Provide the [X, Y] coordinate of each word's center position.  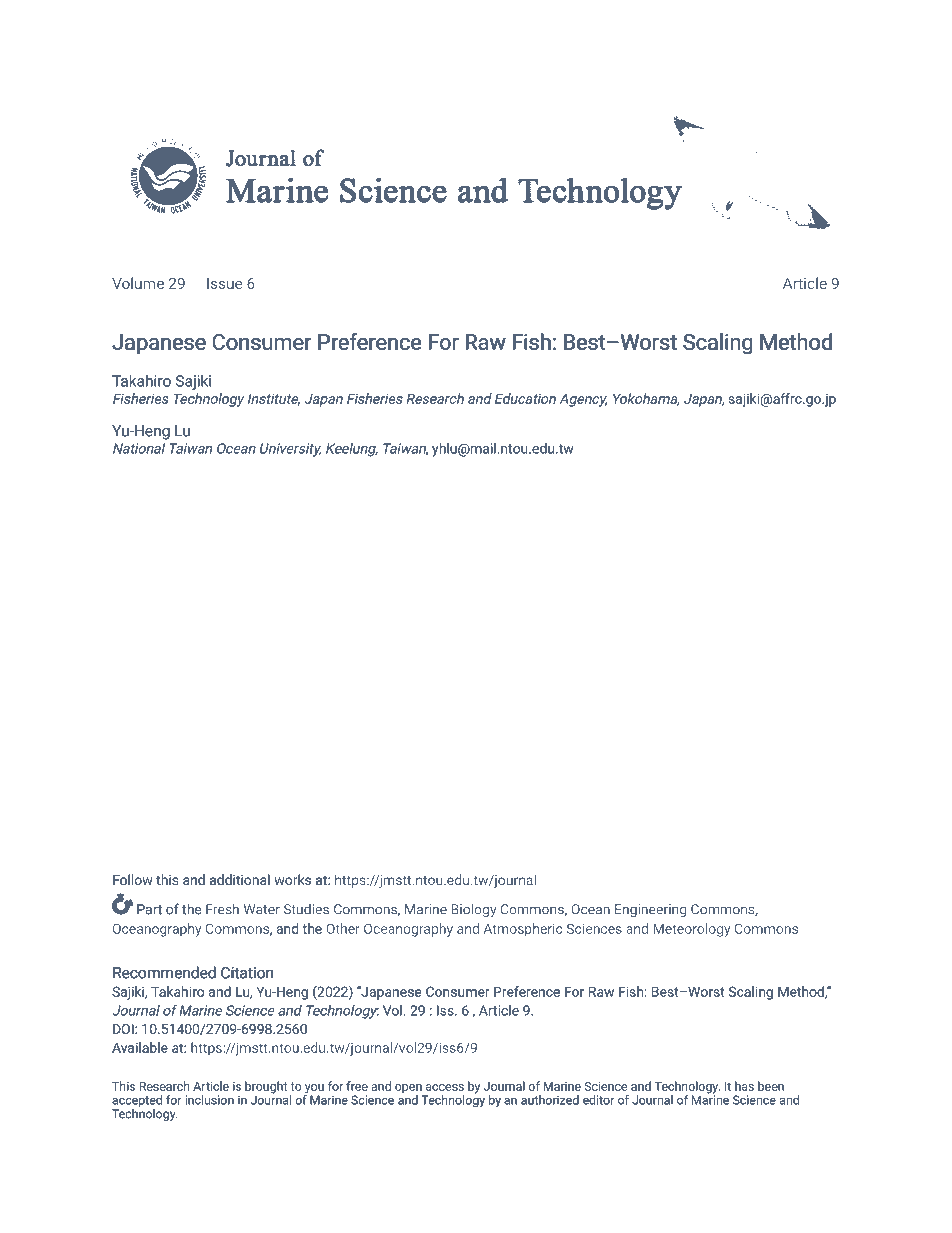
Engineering [650, 910]
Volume [138, 283]
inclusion [209, 1100]
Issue [224, 283]
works [292, 879]
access [445, 1087]
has [744, 1086]
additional [240, 879]
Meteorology [691, 930]
